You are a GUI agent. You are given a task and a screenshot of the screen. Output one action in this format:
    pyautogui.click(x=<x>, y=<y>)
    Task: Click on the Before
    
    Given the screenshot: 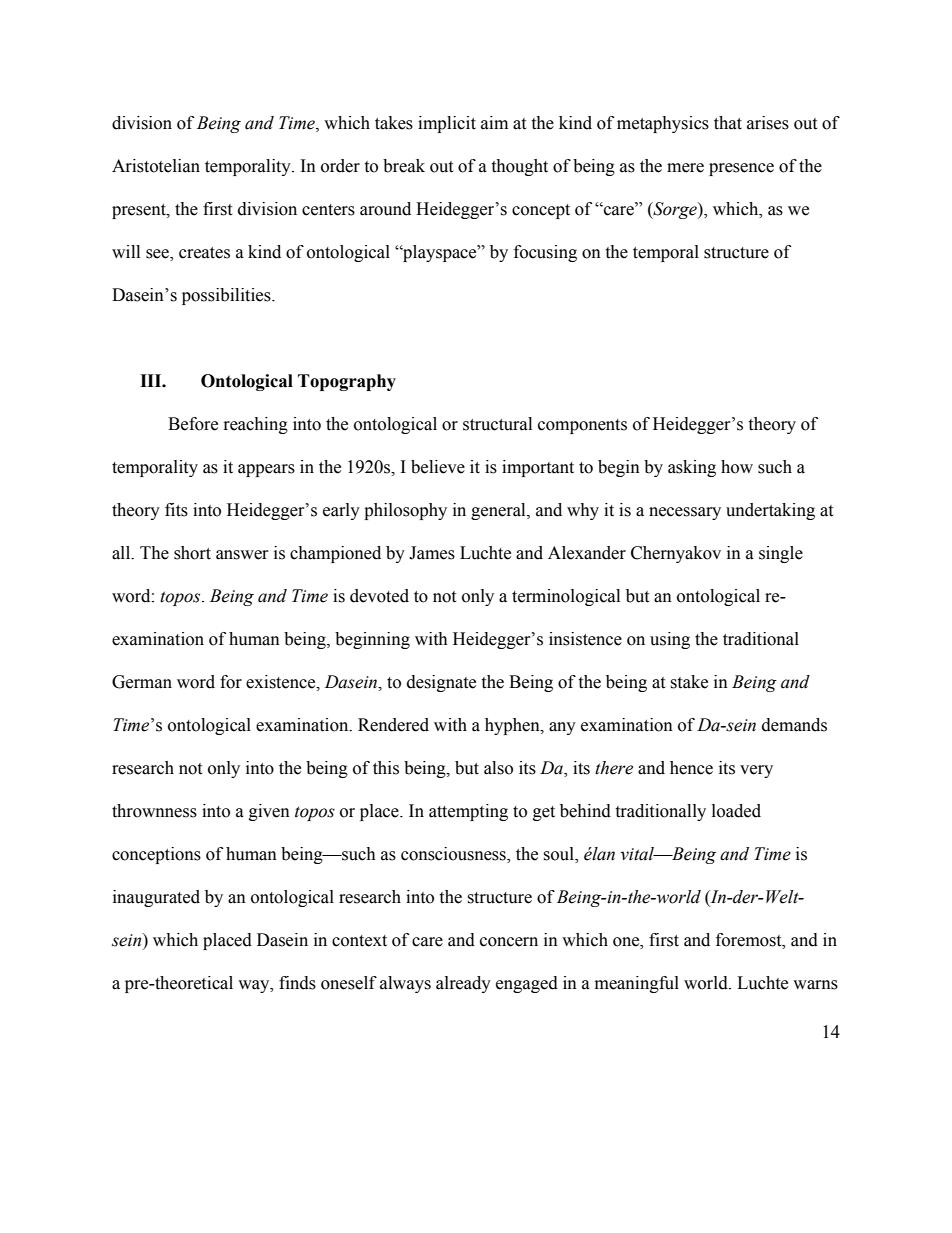 What is the action you would take?
    pyautogui.click(x=193, y=424)
